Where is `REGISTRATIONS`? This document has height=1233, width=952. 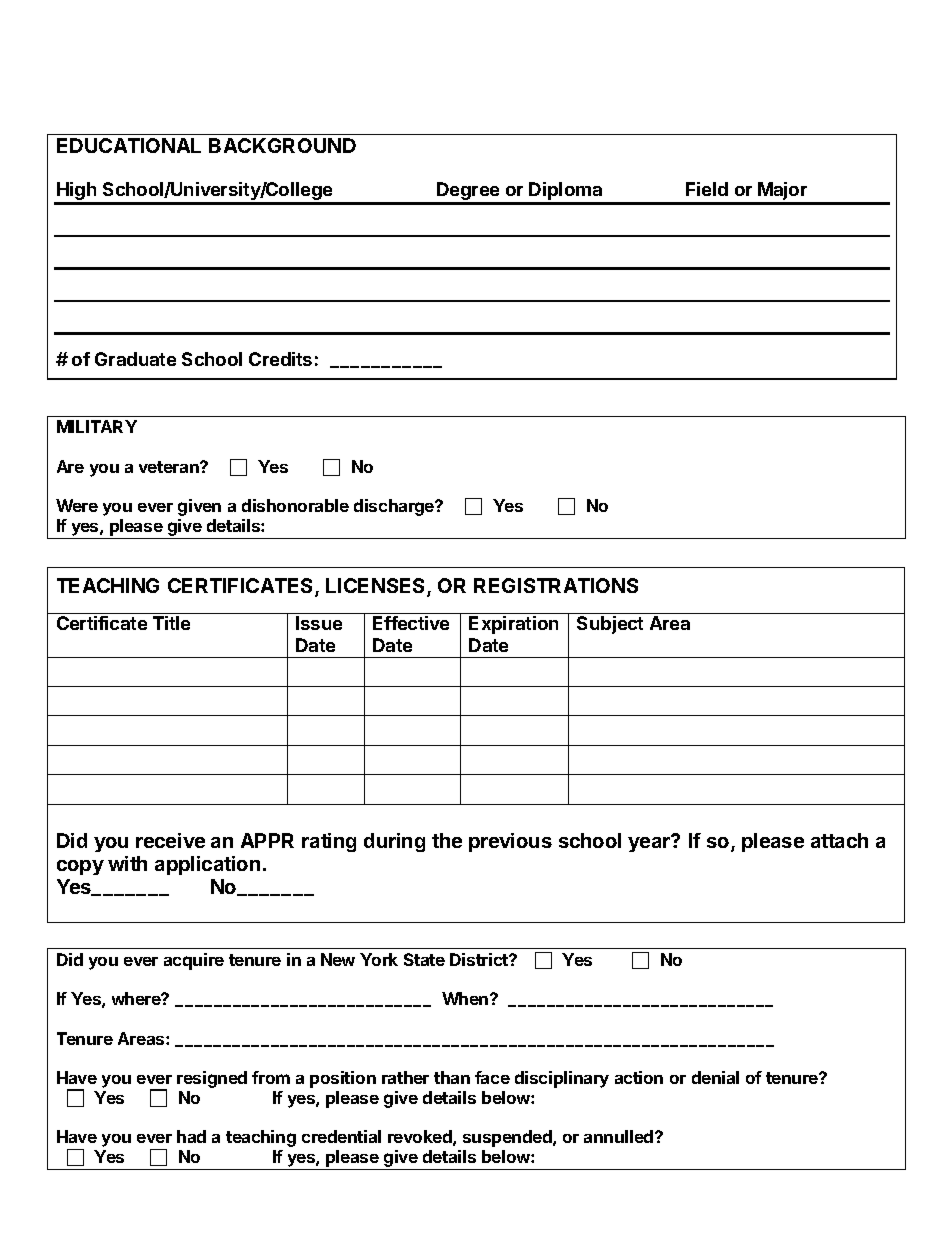 REGISTRATIONS is located at coordinates (556, 585).
